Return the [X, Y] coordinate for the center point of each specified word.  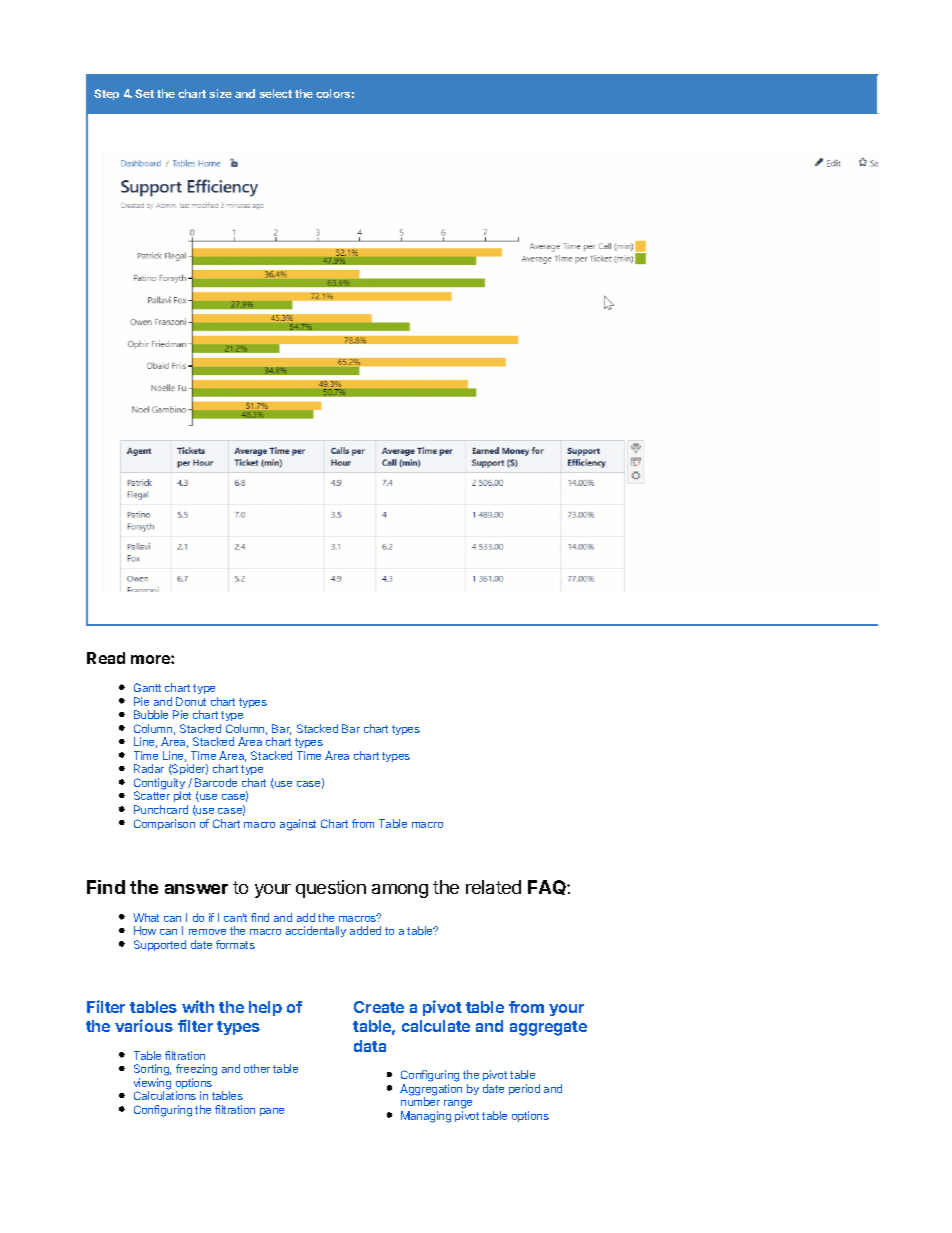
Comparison [164, 824]
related [493, 887]
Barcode [216, 782]
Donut [191, 701]
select [276, 93]
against [298, 825]
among [400, 891]
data [370, 1046]
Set [144, 93]
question [331, 889]
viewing [152, 1085]
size [221, 93]
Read [106, 658]
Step [106, 94]
